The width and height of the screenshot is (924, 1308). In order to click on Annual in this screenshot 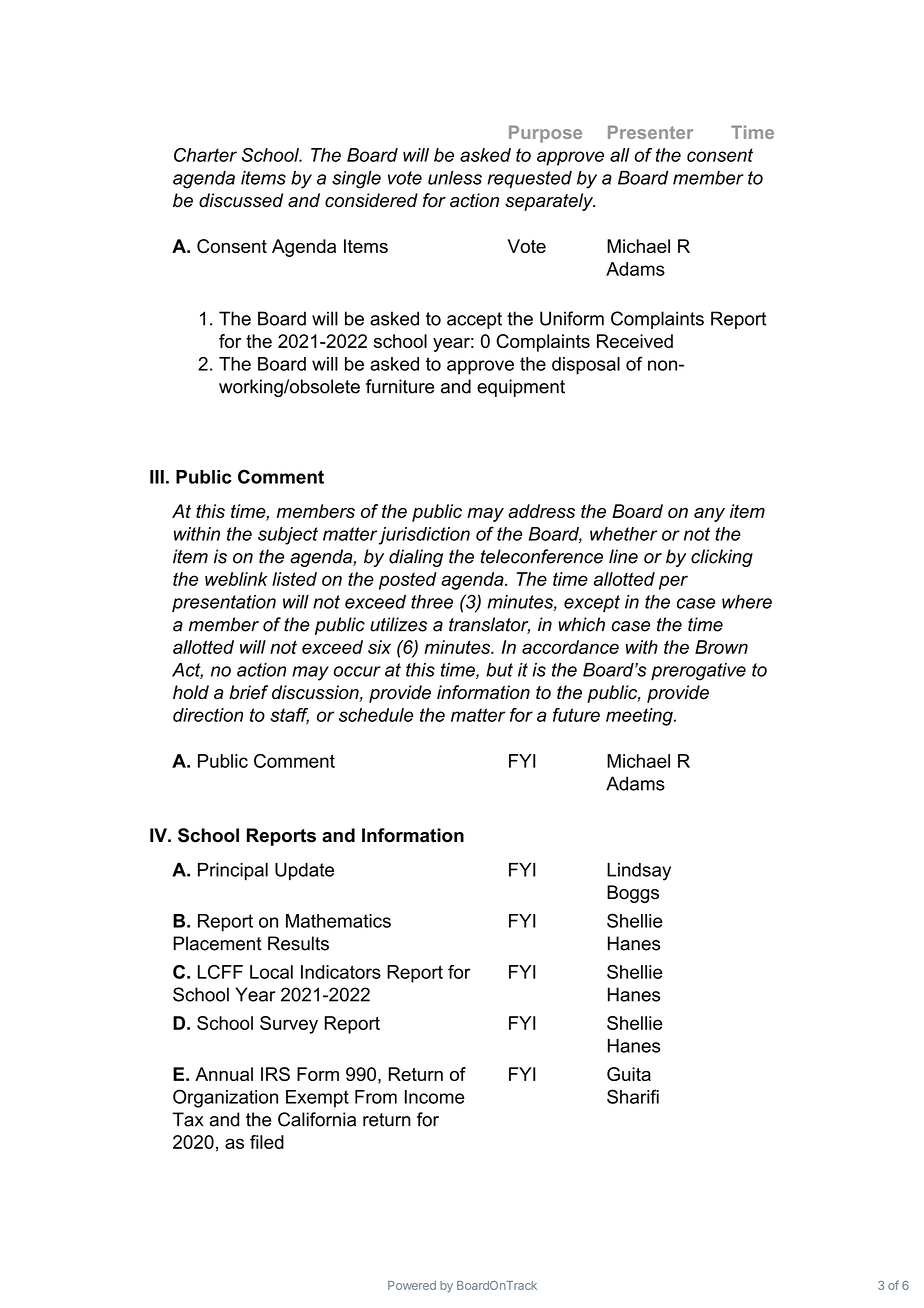, I will do `click(224, 1074)`.
